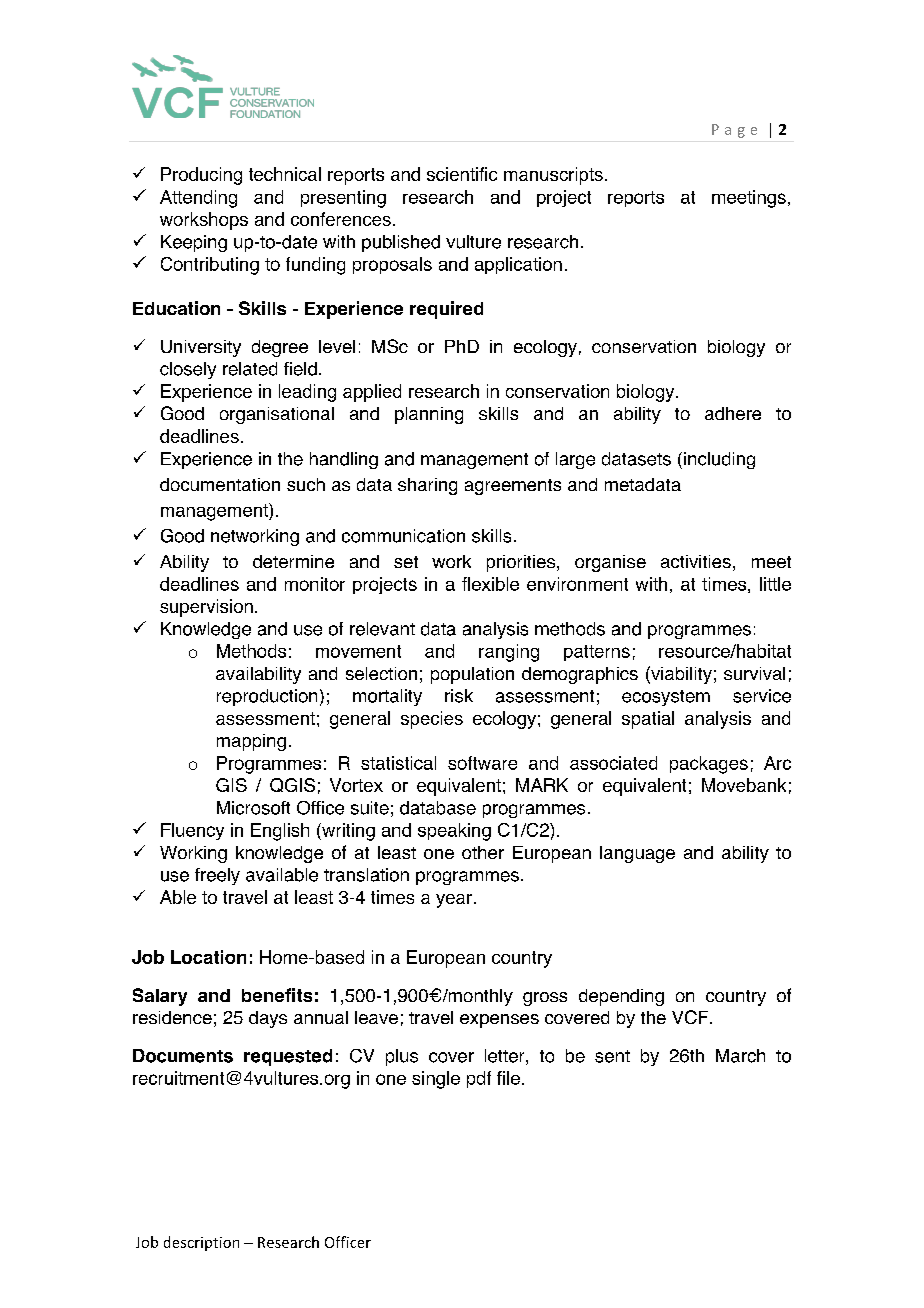 The height and width of the screenshot is (1308, 924). Describe the element at coordinates (429, 415) in the screenshot. I see `planning` at that location.
